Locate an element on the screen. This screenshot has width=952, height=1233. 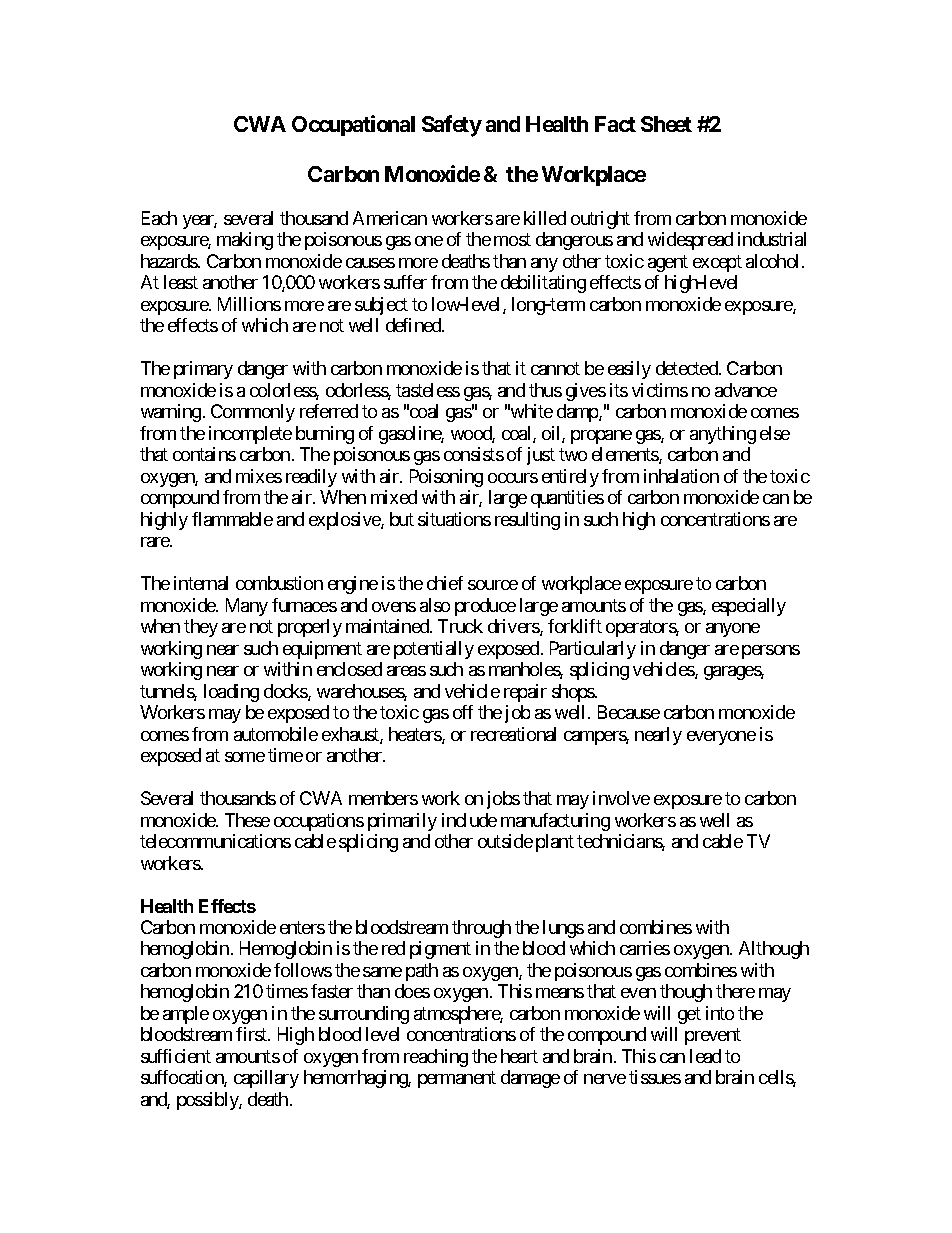
permanent is located at coordinates (457, 1080).
